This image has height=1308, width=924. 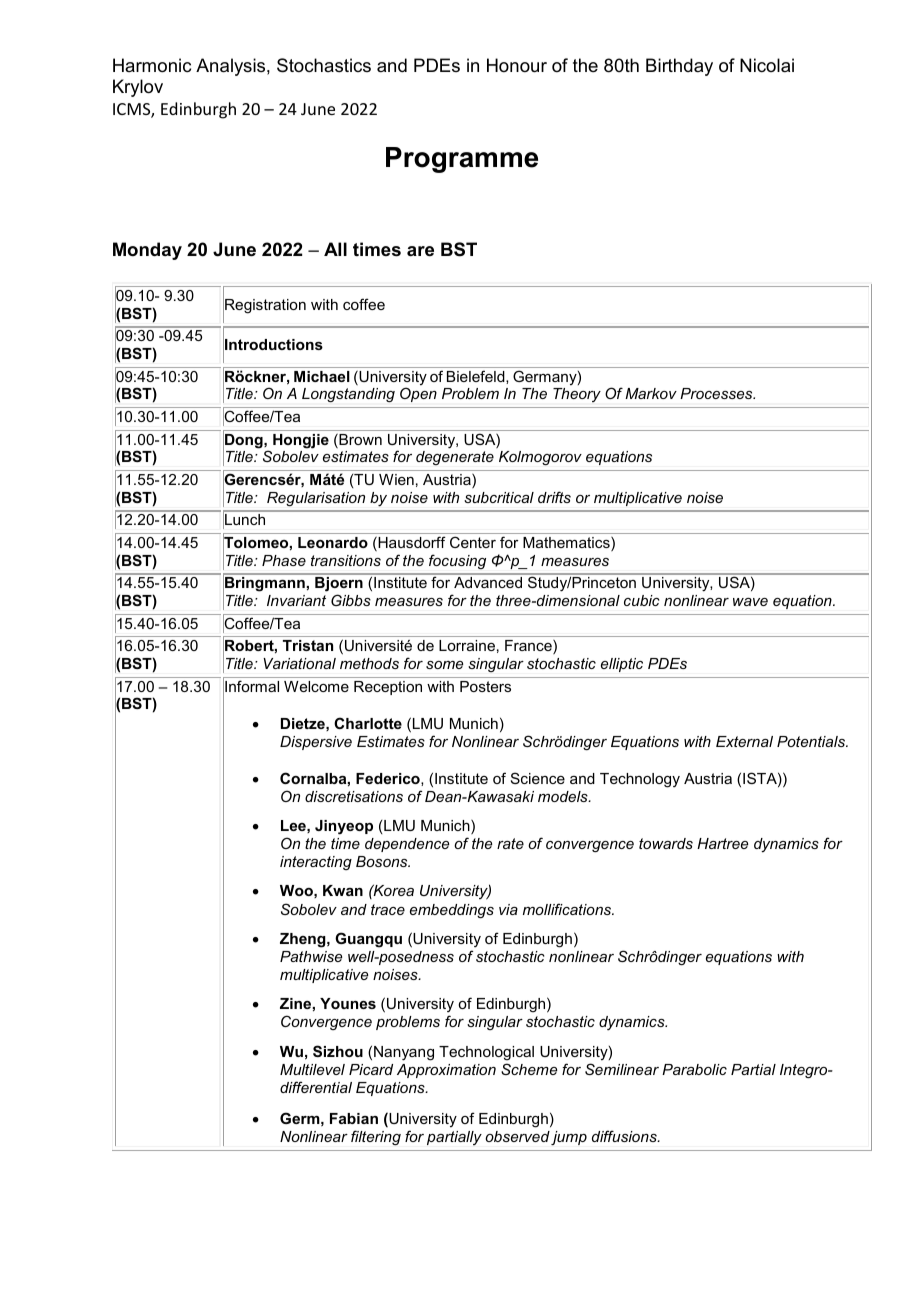 What do you see at coordinates (517, 65) in the image?
I see `Honour` at bounding box center [517, 65].
